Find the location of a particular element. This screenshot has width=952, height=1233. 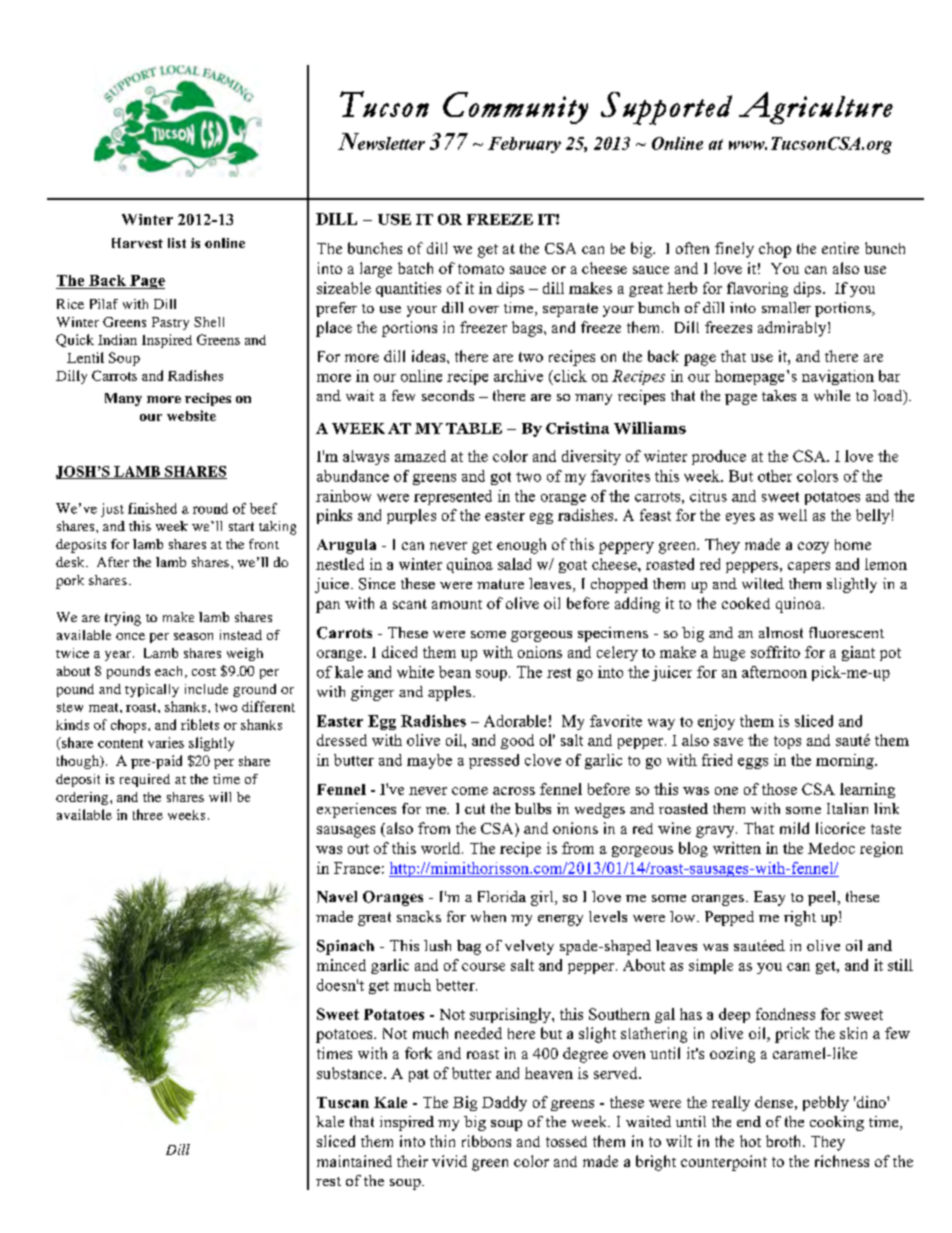

Tuscan is located at coordinates (343, 1102).
